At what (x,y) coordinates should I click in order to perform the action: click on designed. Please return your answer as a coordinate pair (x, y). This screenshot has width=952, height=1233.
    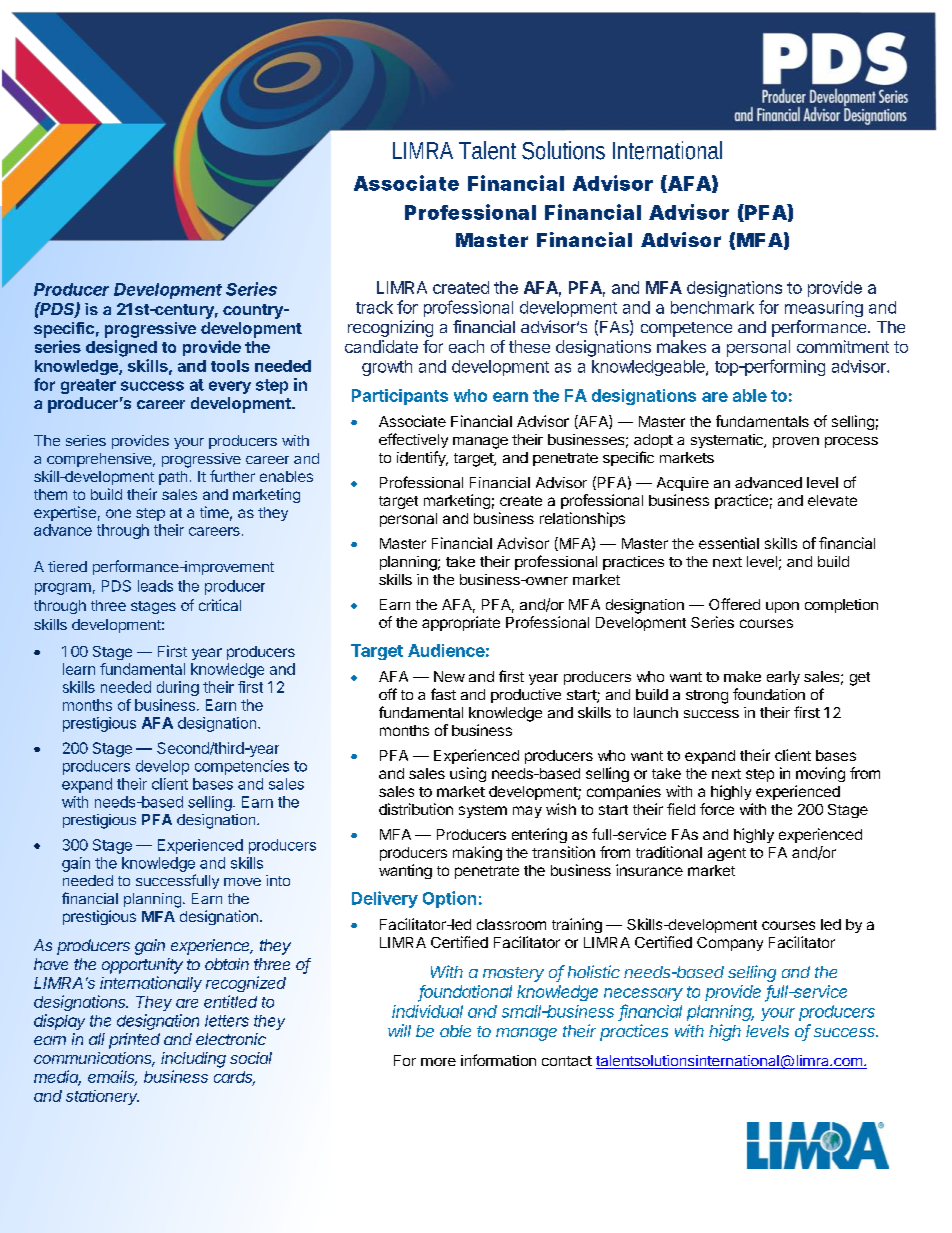
    Looking at the image, I should click on (121, 348).
